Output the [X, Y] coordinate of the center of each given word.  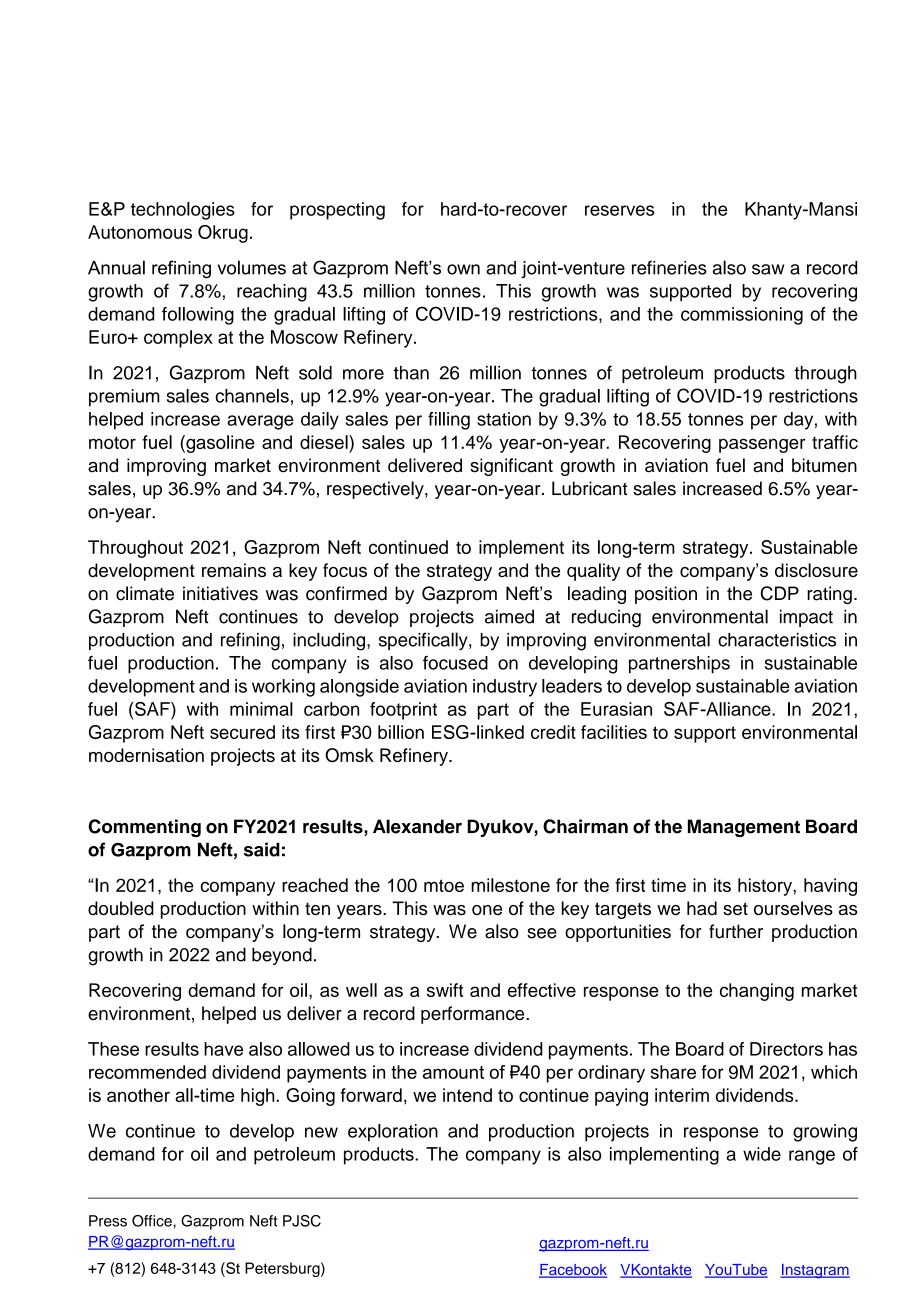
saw [768, 269]
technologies [183, 211]
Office [153, 1221]
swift [445, 990]
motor [112, 442]
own [463, 269]
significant [511, 467]
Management [744, 828]
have [223, 1049]
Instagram [815, 1271]
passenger [762, 445]
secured [242, 732]
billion [401, 732]
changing [757, 992]
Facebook [573, 1271]
